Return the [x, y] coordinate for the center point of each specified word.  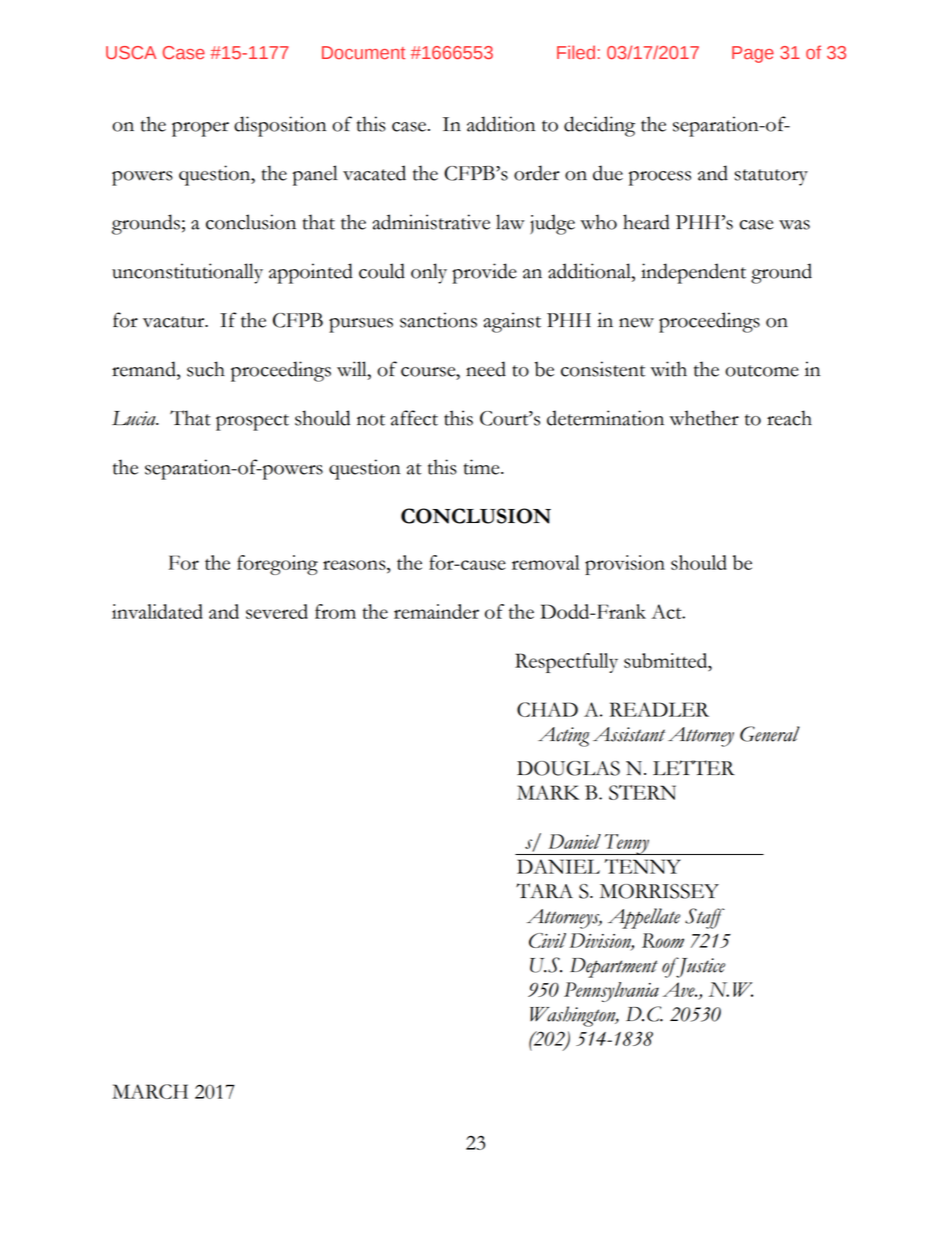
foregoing [277, 565]
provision [625, 565]
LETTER [694, 767]
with [668, 369]
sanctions [438, 320]
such [206, 369]
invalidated [157, 611]
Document [363, 52]
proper [200, 129]
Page [753, 54]
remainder [436, 611]
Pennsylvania [611, 992]
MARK [548, 792]
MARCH [150, 1091]
